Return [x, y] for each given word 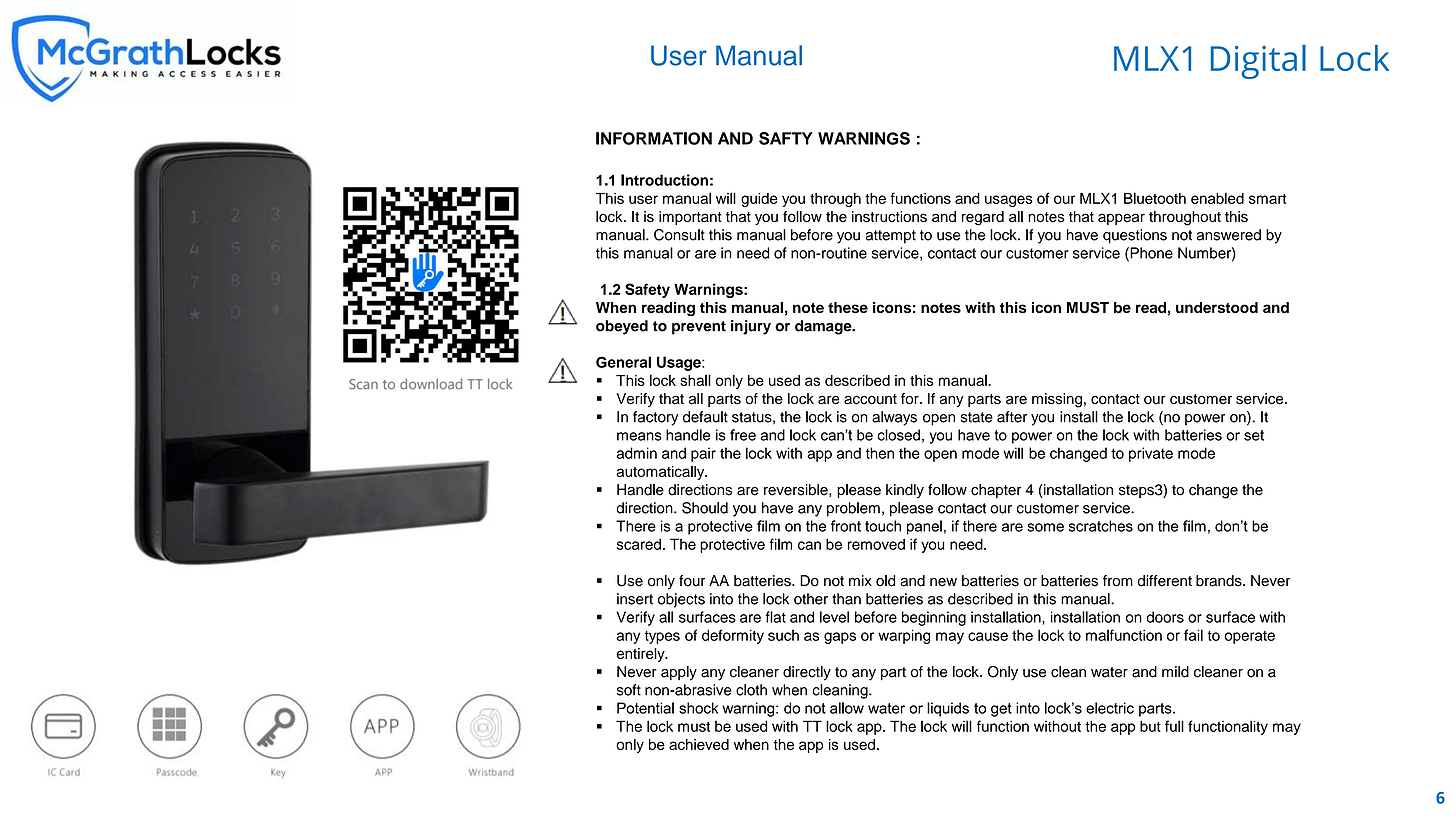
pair [703, 454]
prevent [699, 328]
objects [681, 600]
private [1151, 454]
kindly [905, 491]
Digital [1258, 62]
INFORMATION [654, 138]
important [690, 218]
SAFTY [785, 138]
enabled [1217, 198]
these [848, 307]
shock [698, 708]
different [1165, 581]
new [943, 582]
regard [983, 218]
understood [1217, 307]
